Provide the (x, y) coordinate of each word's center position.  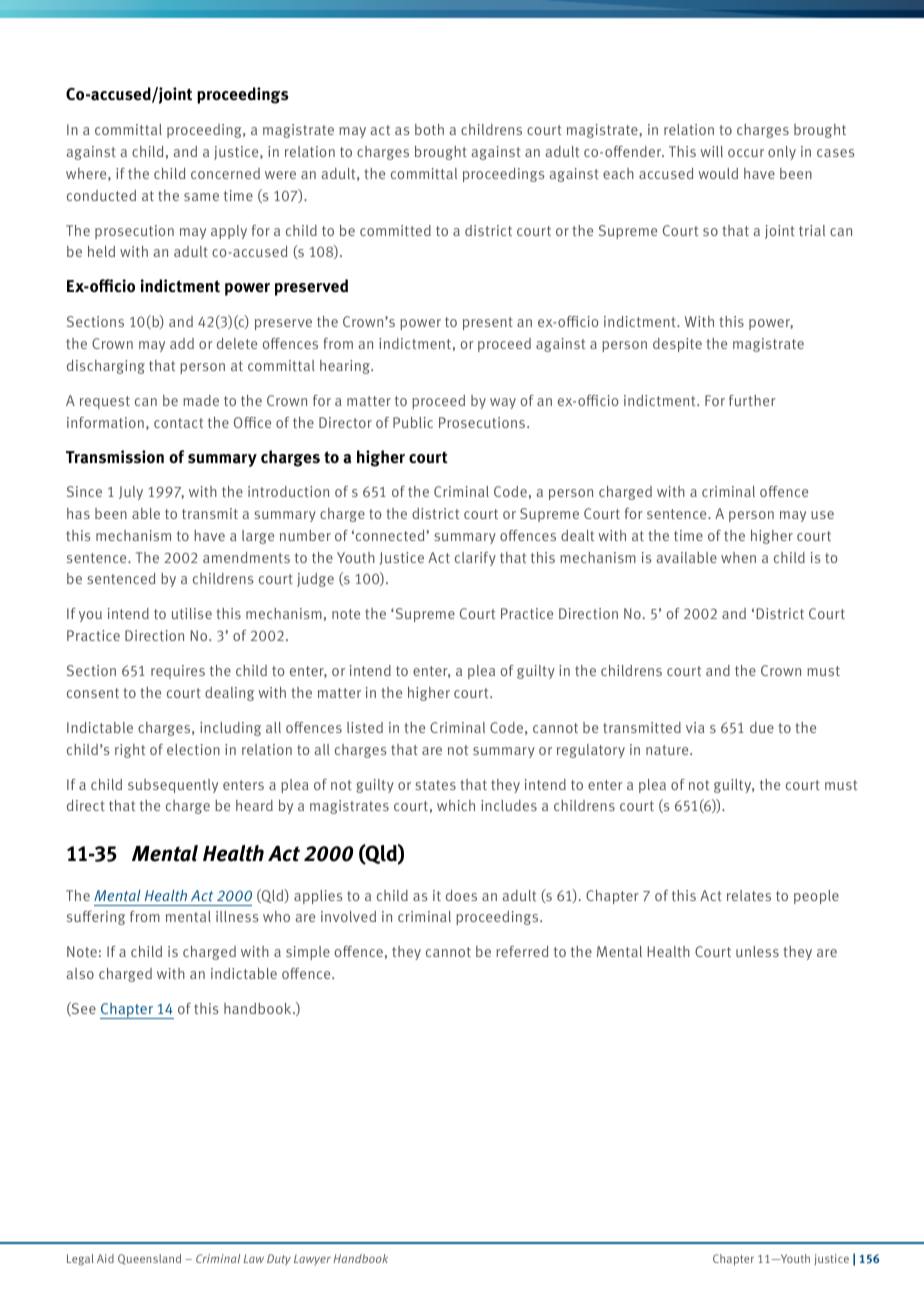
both (429, 129)
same (201, 197)
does (461, 895)
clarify (475, 559)
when (738, 557)
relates (749, 895)
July (131, 493)
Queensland (149, 1259)
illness (237, 916)
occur (746, 153)
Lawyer (312, 1260)
